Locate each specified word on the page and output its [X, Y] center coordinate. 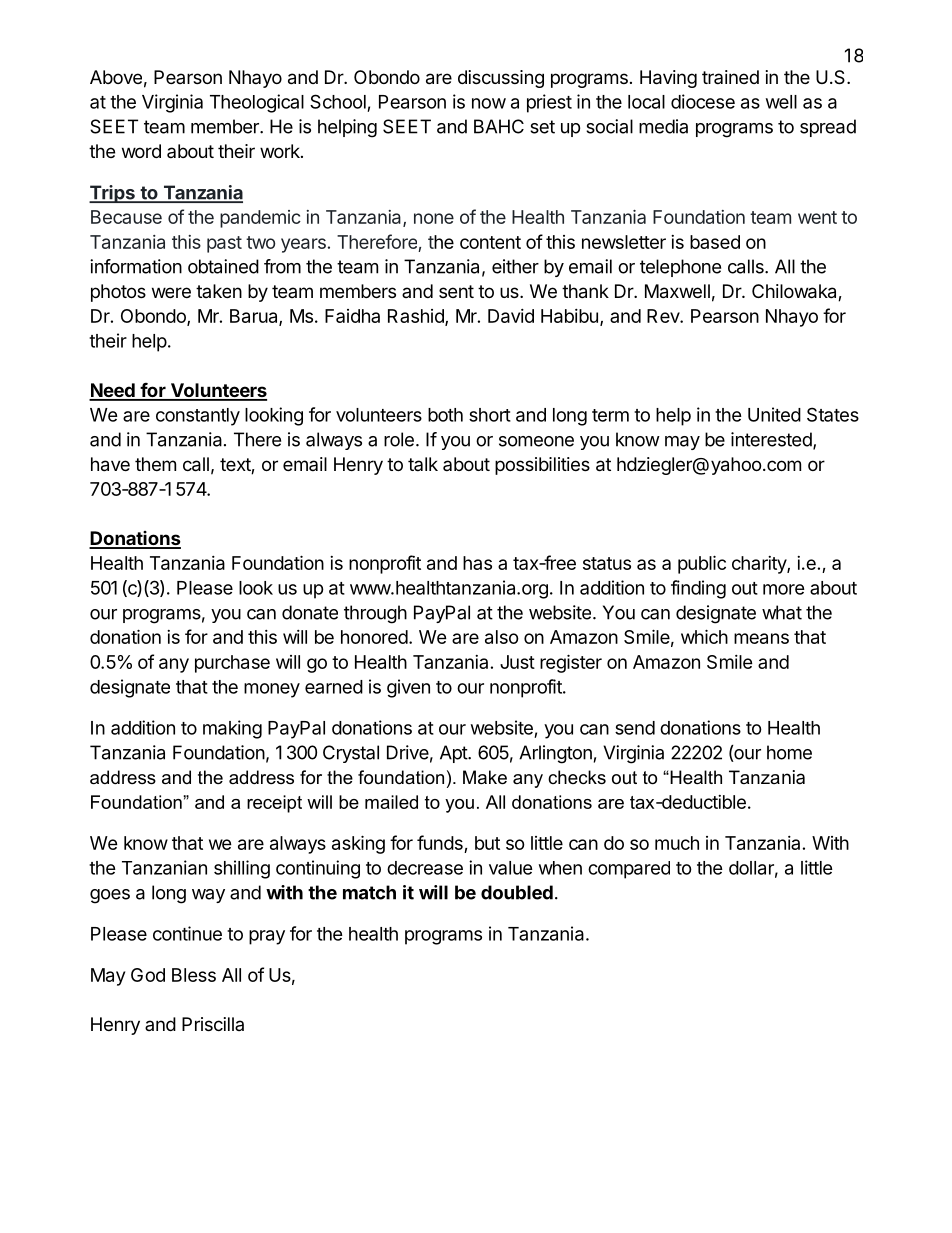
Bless [194, 975]
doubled [517, 892]
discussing [501, 79]
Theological [257, 103]
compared [629, 870]
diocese [703, 101]
